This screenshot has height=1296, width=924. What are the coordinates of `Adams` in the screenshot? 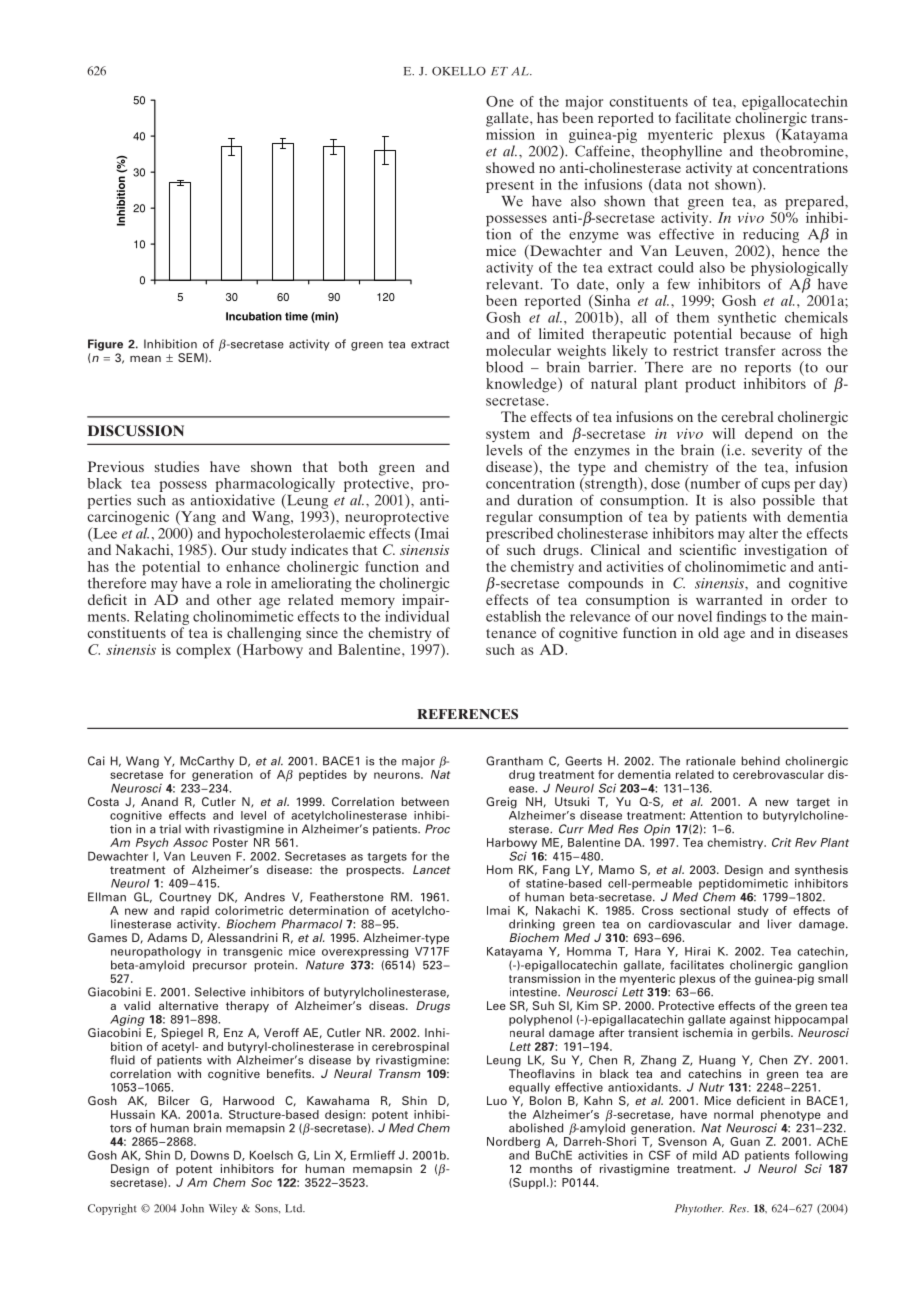 It's located at (167, 937).
